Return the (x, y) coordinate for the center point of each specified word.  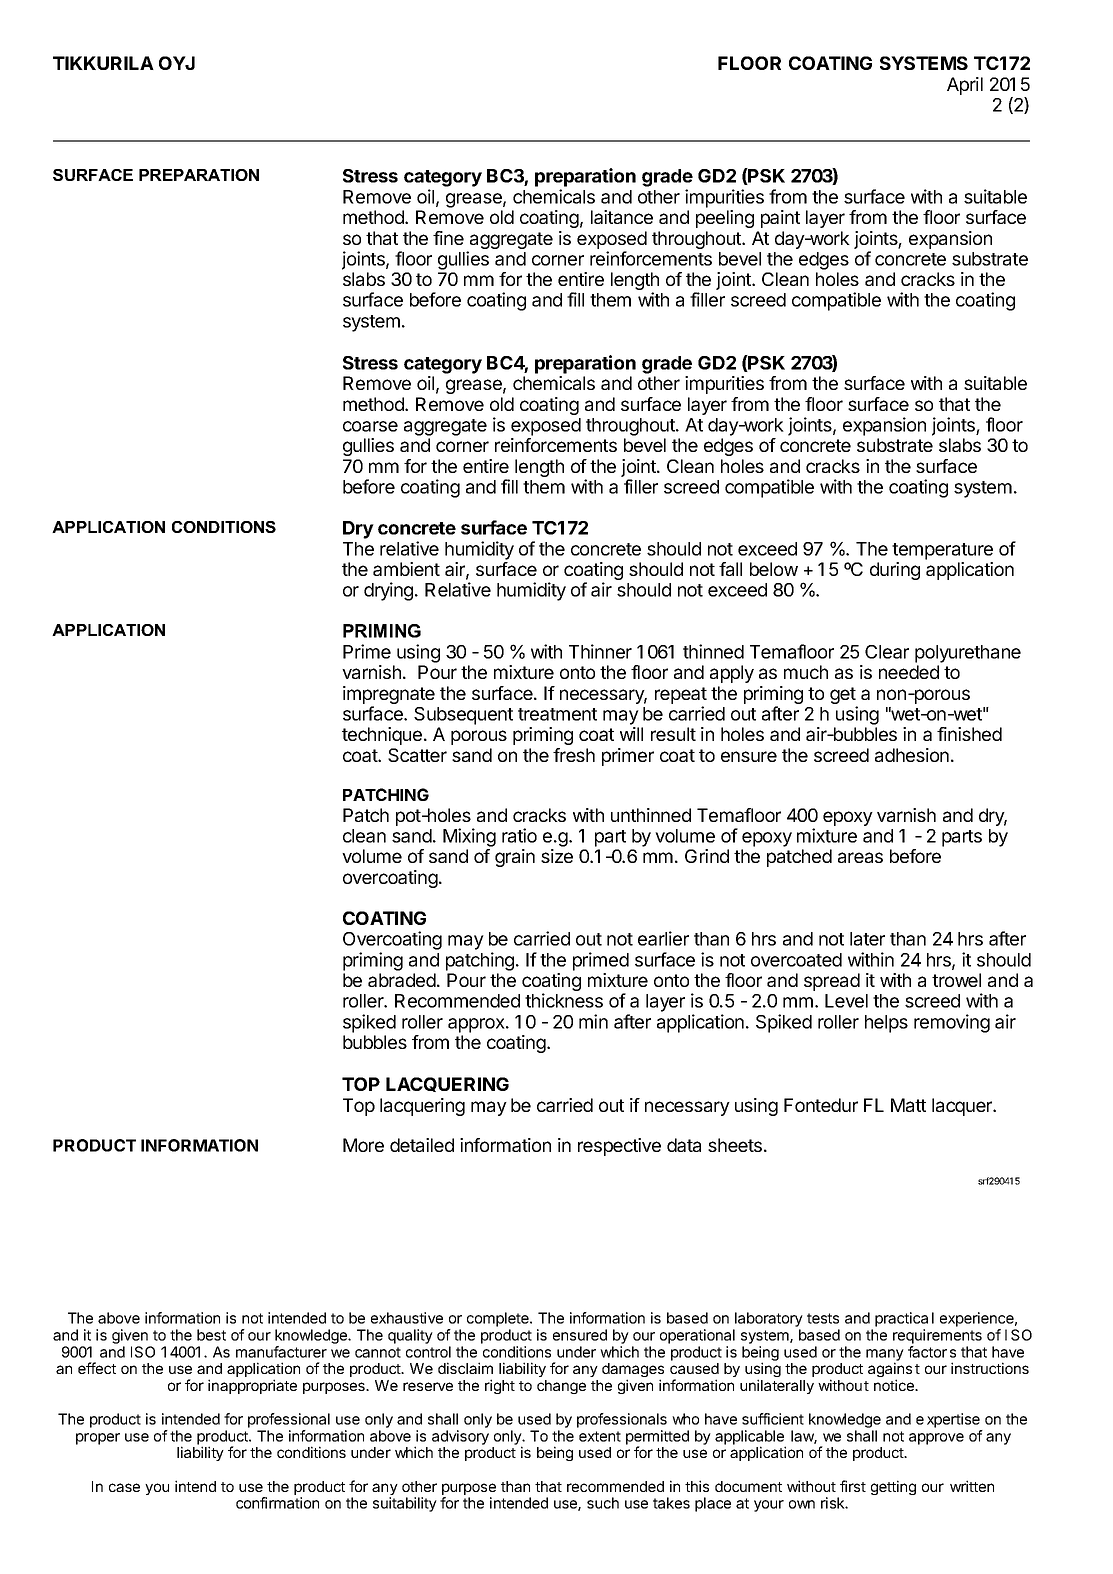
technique (382, 736)
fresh (574, 755)
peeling (725, 219)
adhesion (912, 755)
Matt (908, 1105)
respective (619, 1147)
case (124, 1487)
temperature (942, 551)
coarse (370, 426)
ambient (406, 569)
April (965, 86)
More (363, 1145)
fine (448, 238)
